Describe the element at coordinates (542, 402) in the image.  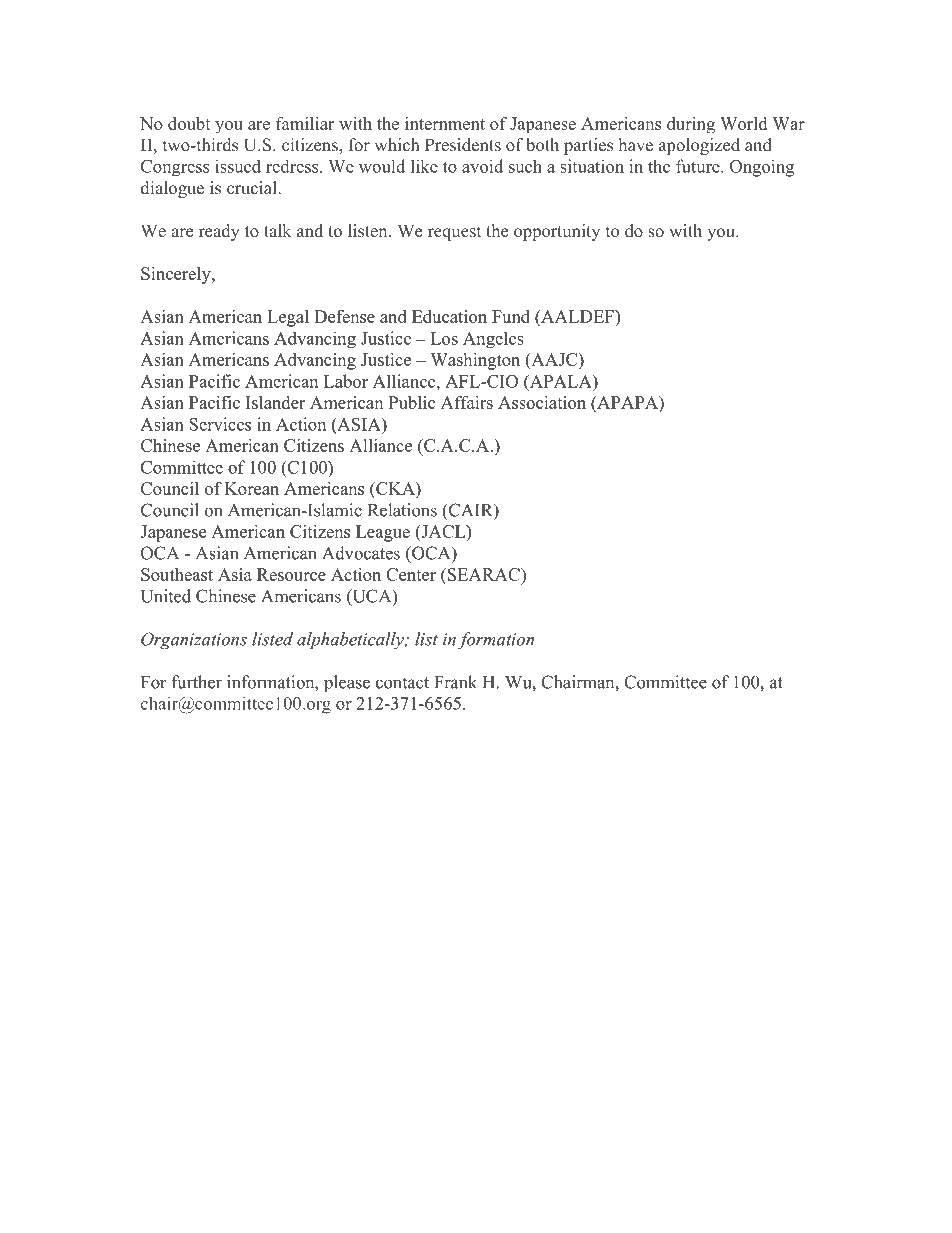
I see `Association` at that location.
